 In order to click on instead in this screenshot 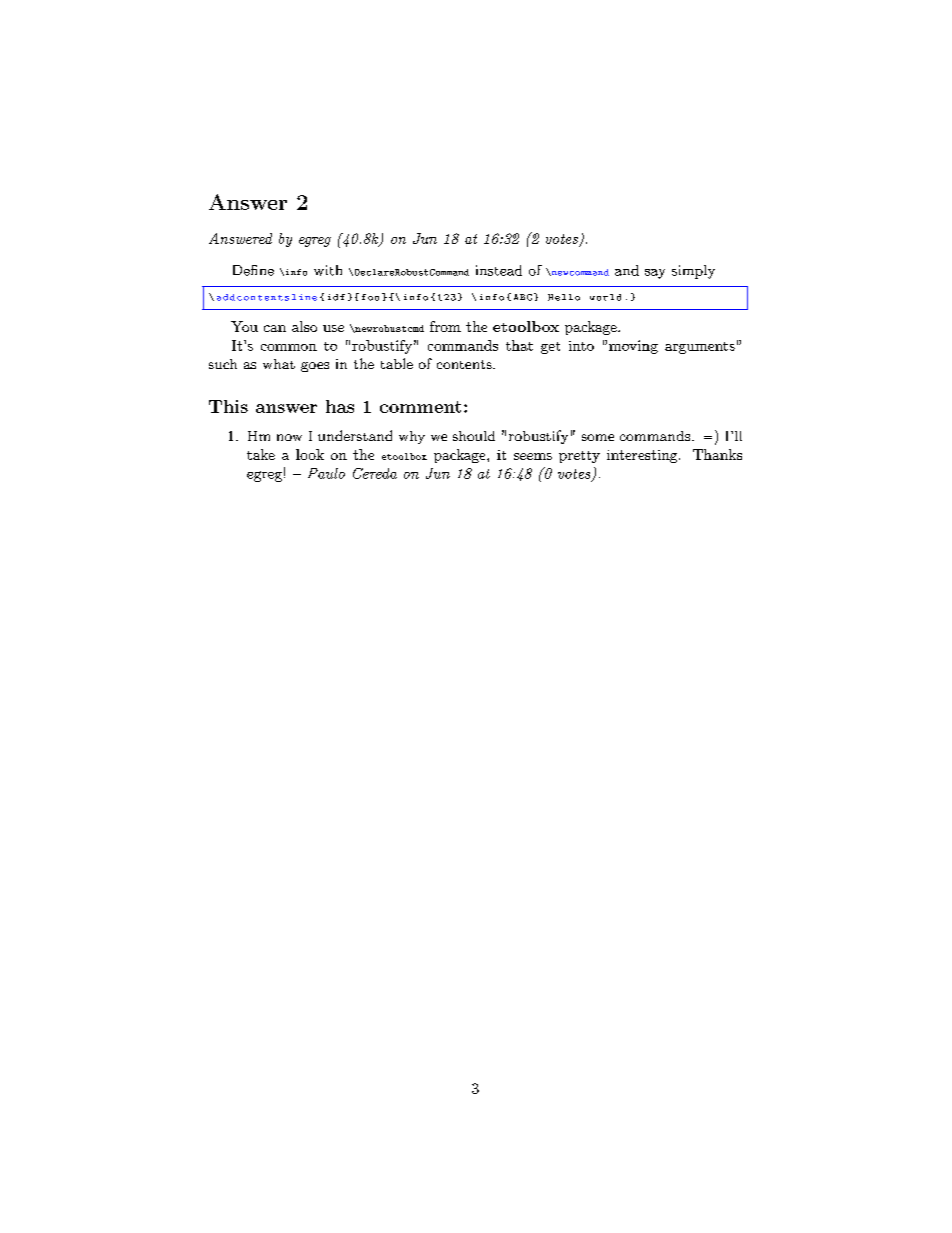, I will do `click(499, 270)`.
